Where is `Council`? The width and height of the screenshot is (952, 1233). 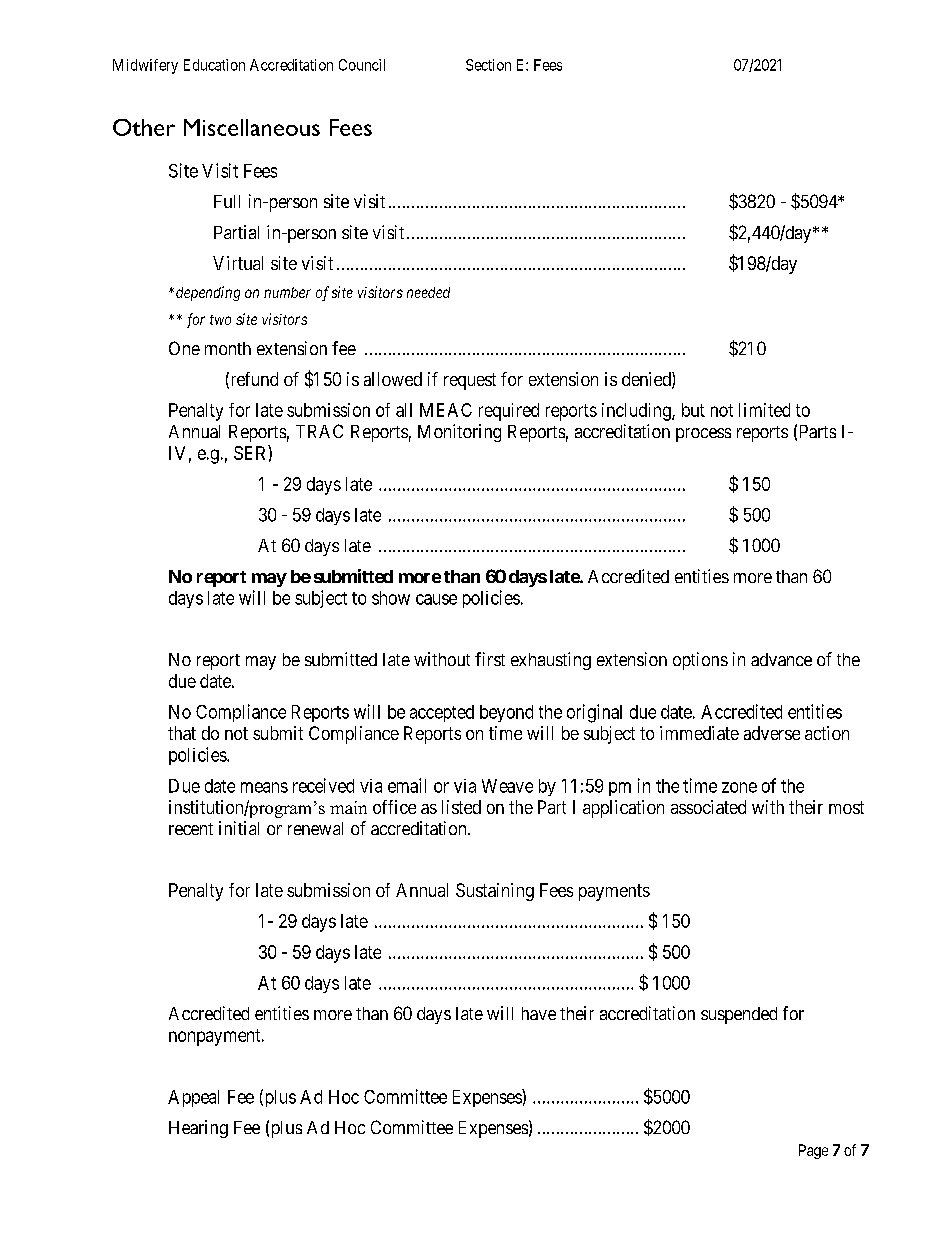 Council is located at coordinates (362, 65).
